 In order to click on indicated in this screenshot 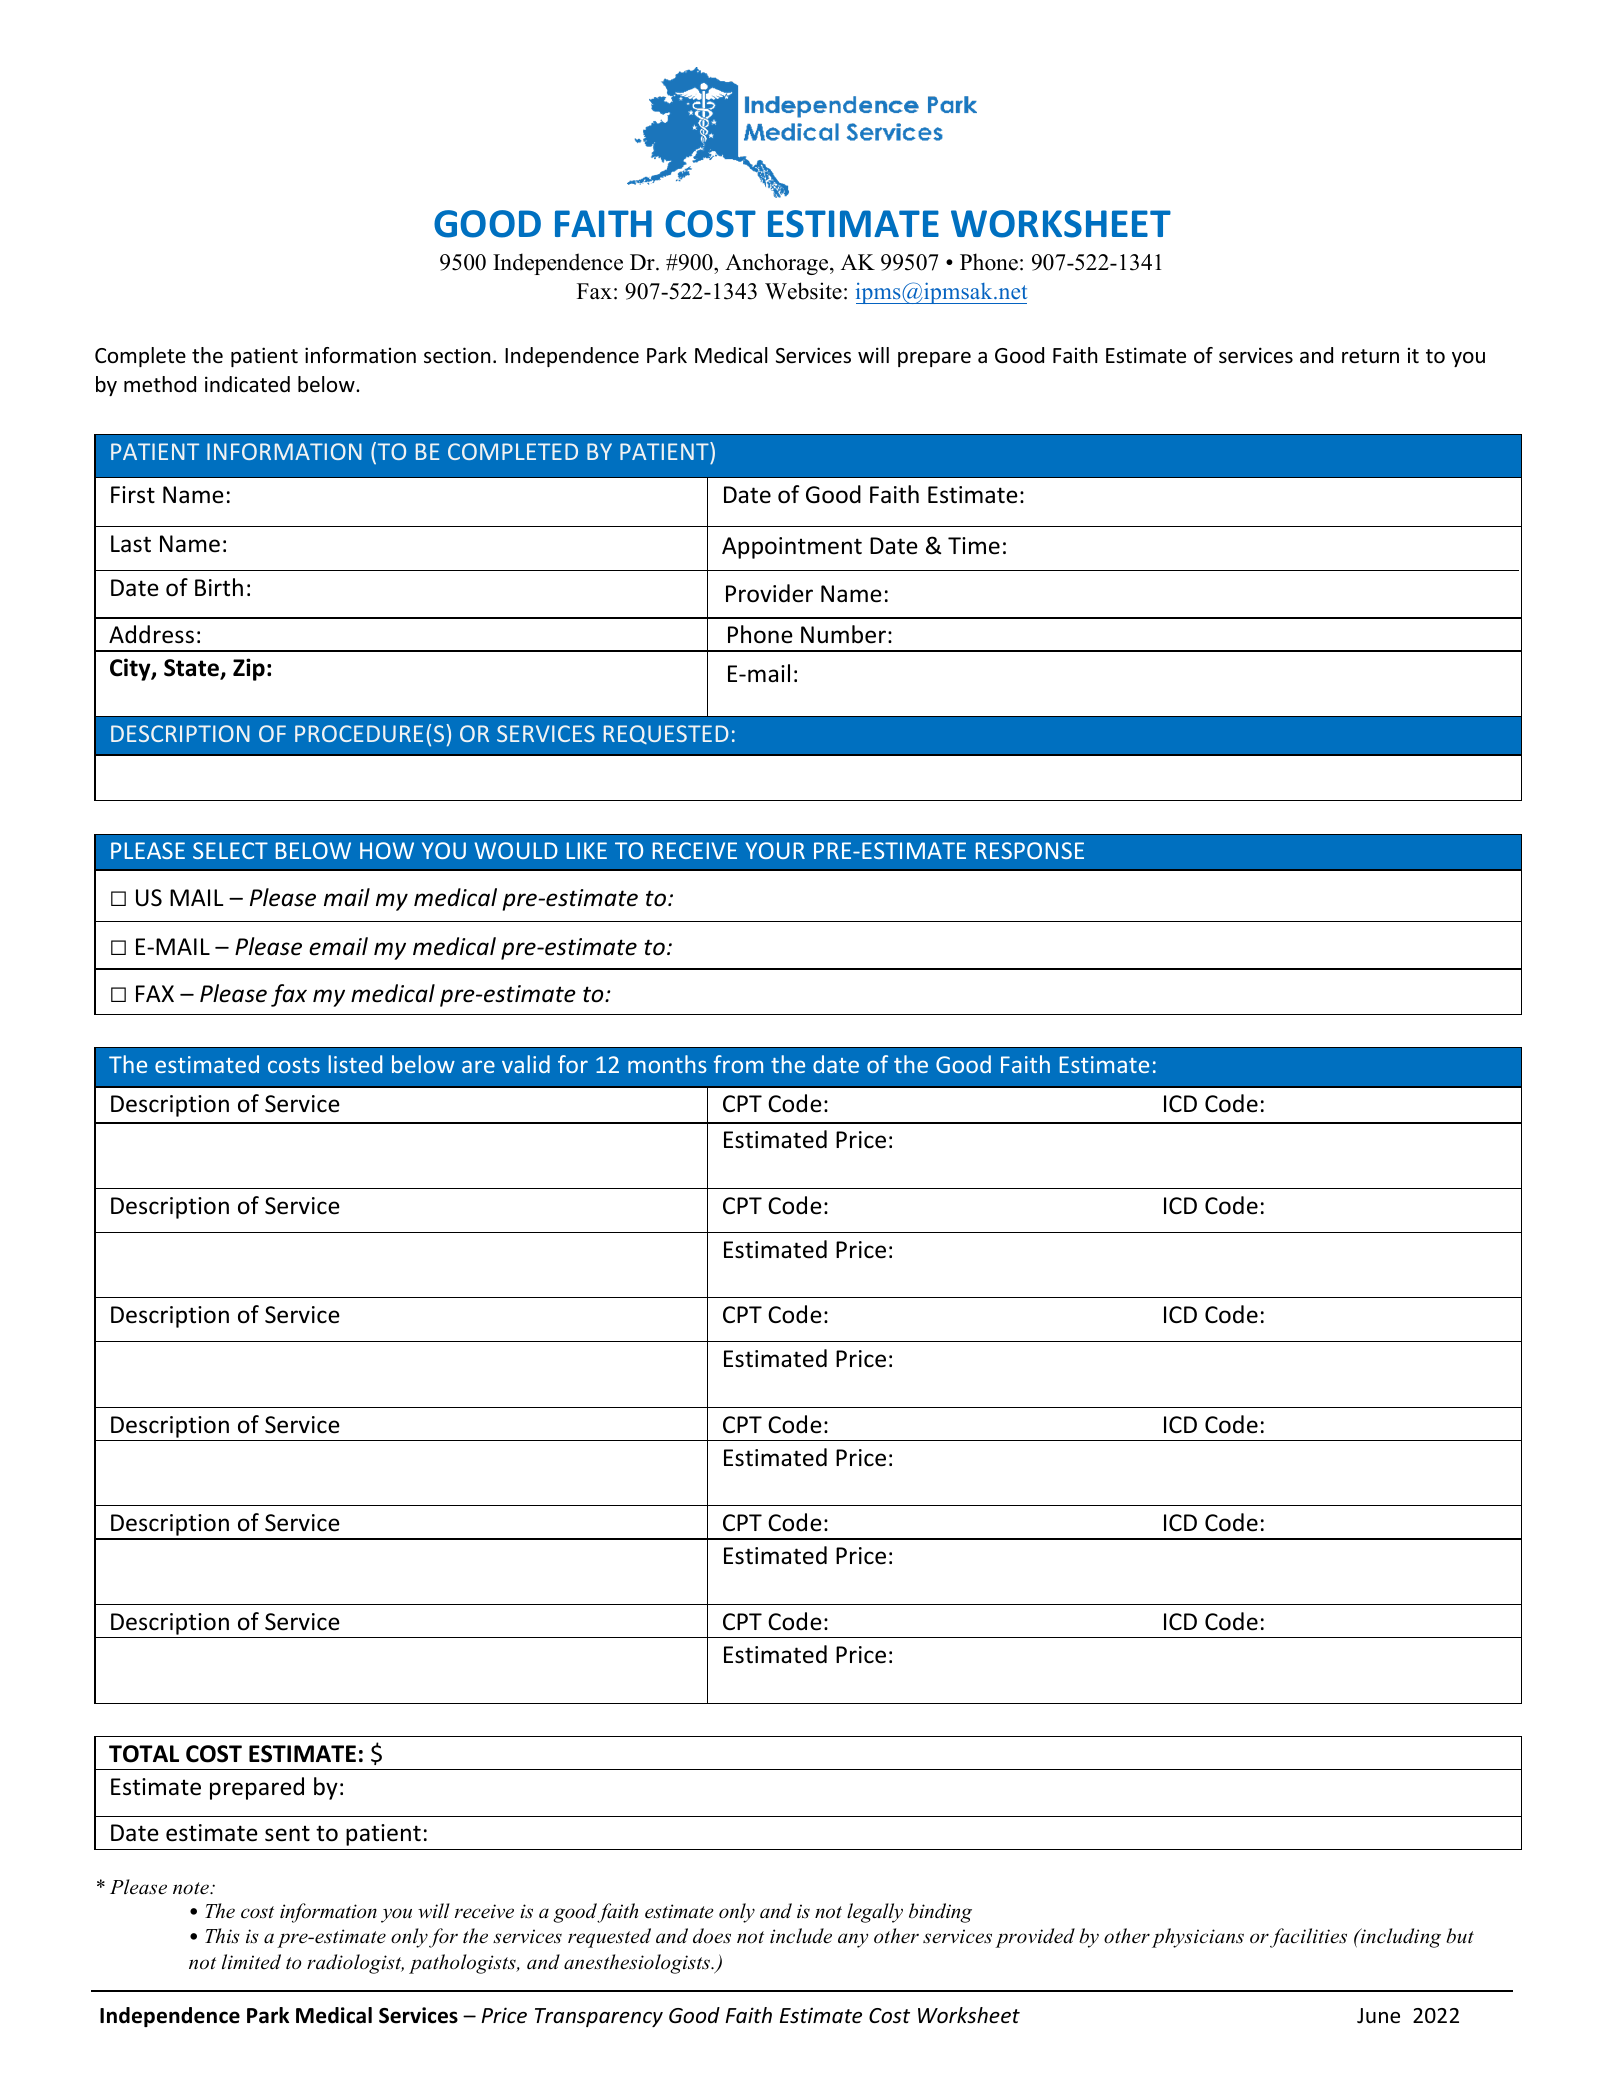, I will do `click(247, 384)`.
